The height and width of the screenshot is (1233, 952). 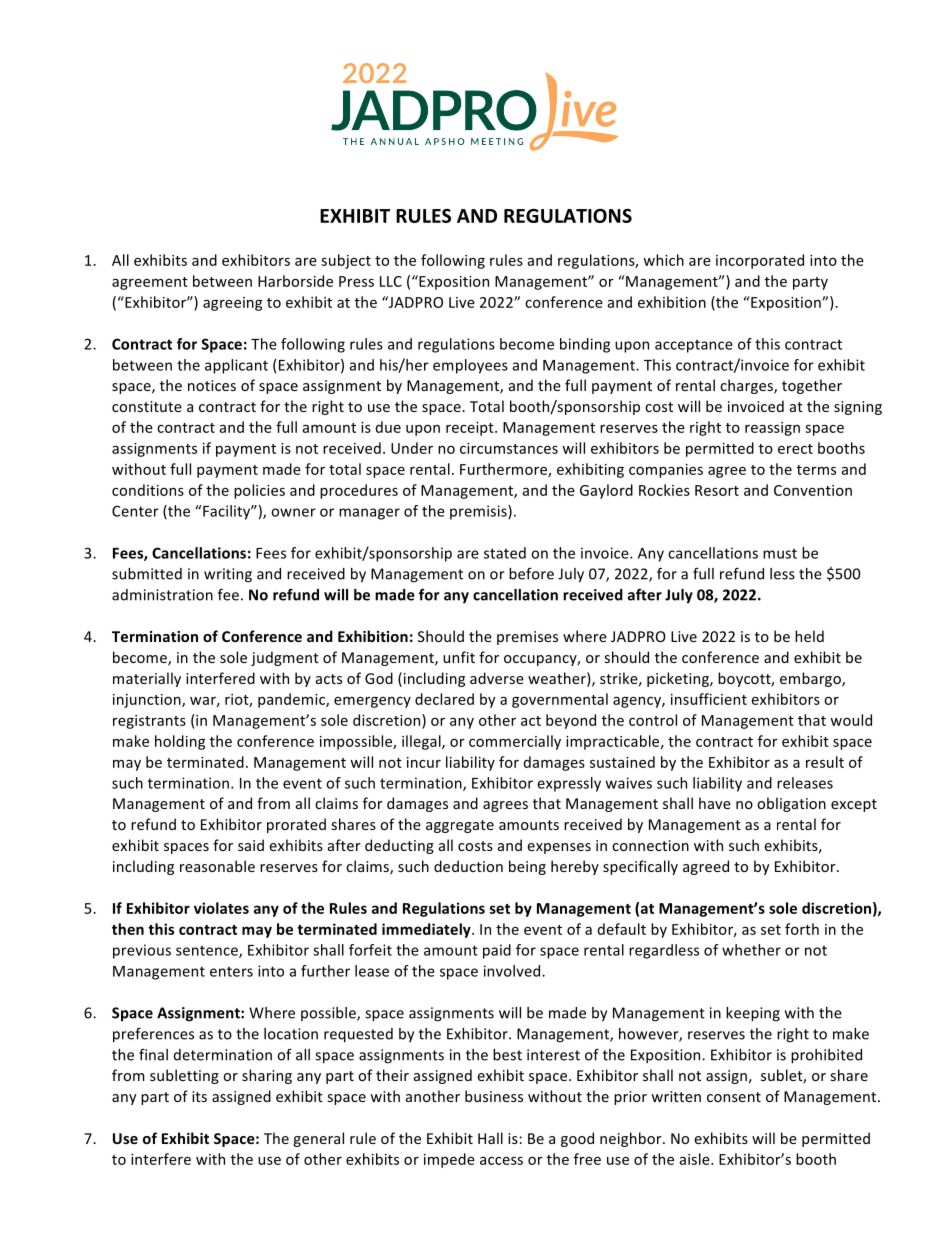 What do you see at coordinates (709, 699) in the screenshot?
I see `insufficient` at bounding box center [709, 699].
